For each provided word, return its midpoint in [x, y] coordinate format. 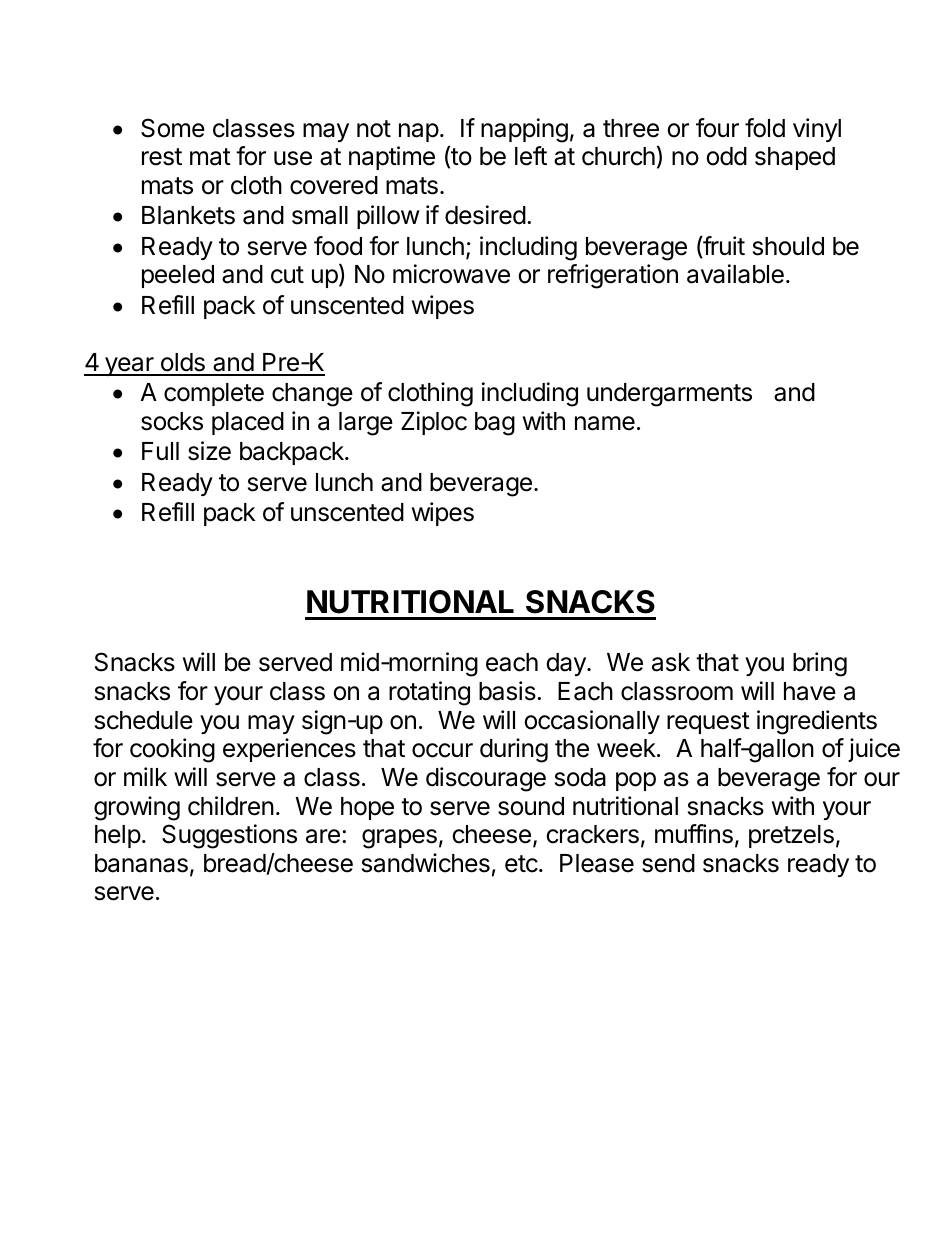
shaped [795, 158]
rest [162, 157]
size [209, 451]
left [531, 156]
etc [522, 864]
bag [495, 424]
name [605, 423]
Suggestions [229, 836]
